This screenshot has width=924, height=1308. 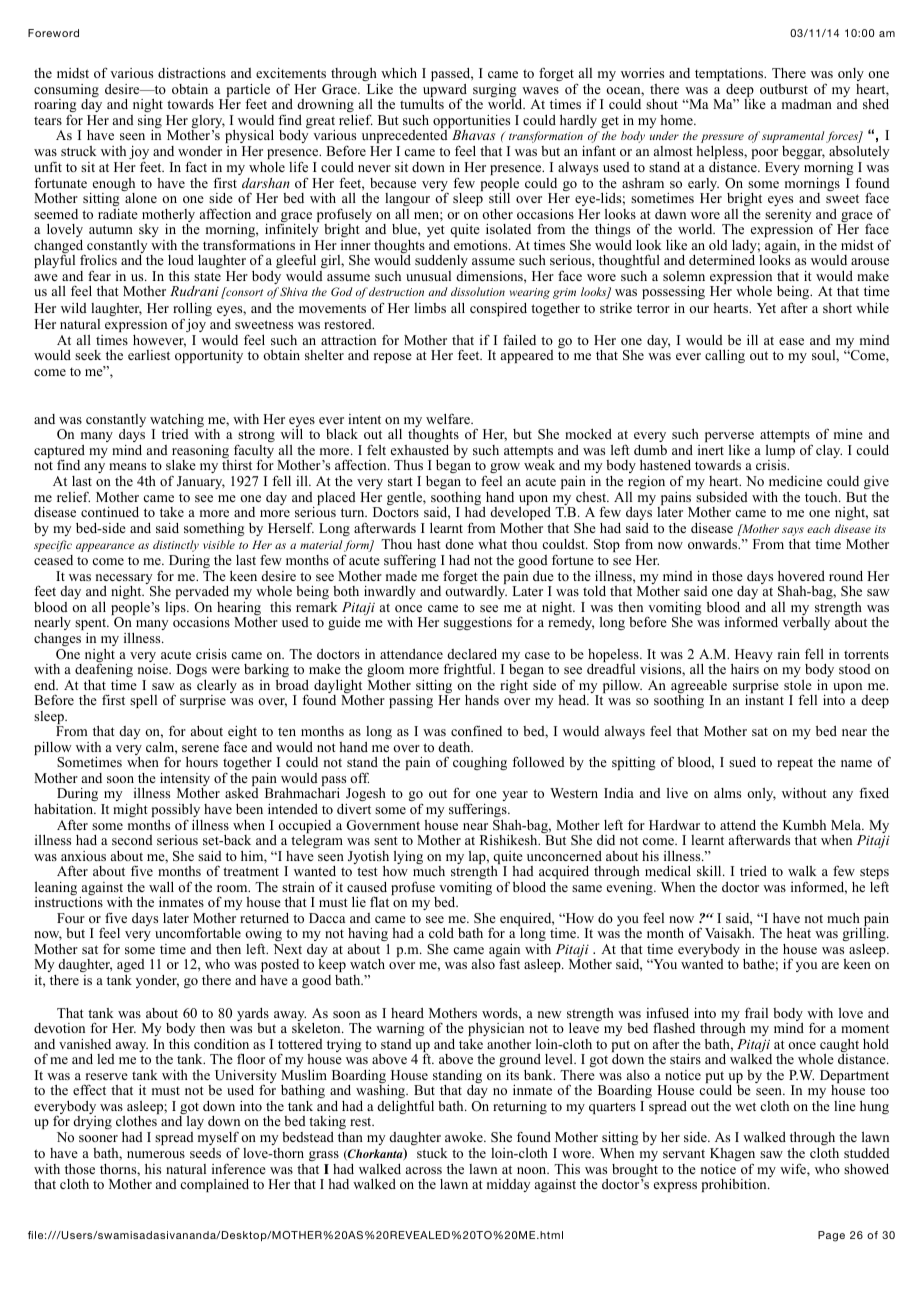 What do you see at coordinates (176, 608) in the screenshot?
I see `lips` at bounding box center [176, 608].
